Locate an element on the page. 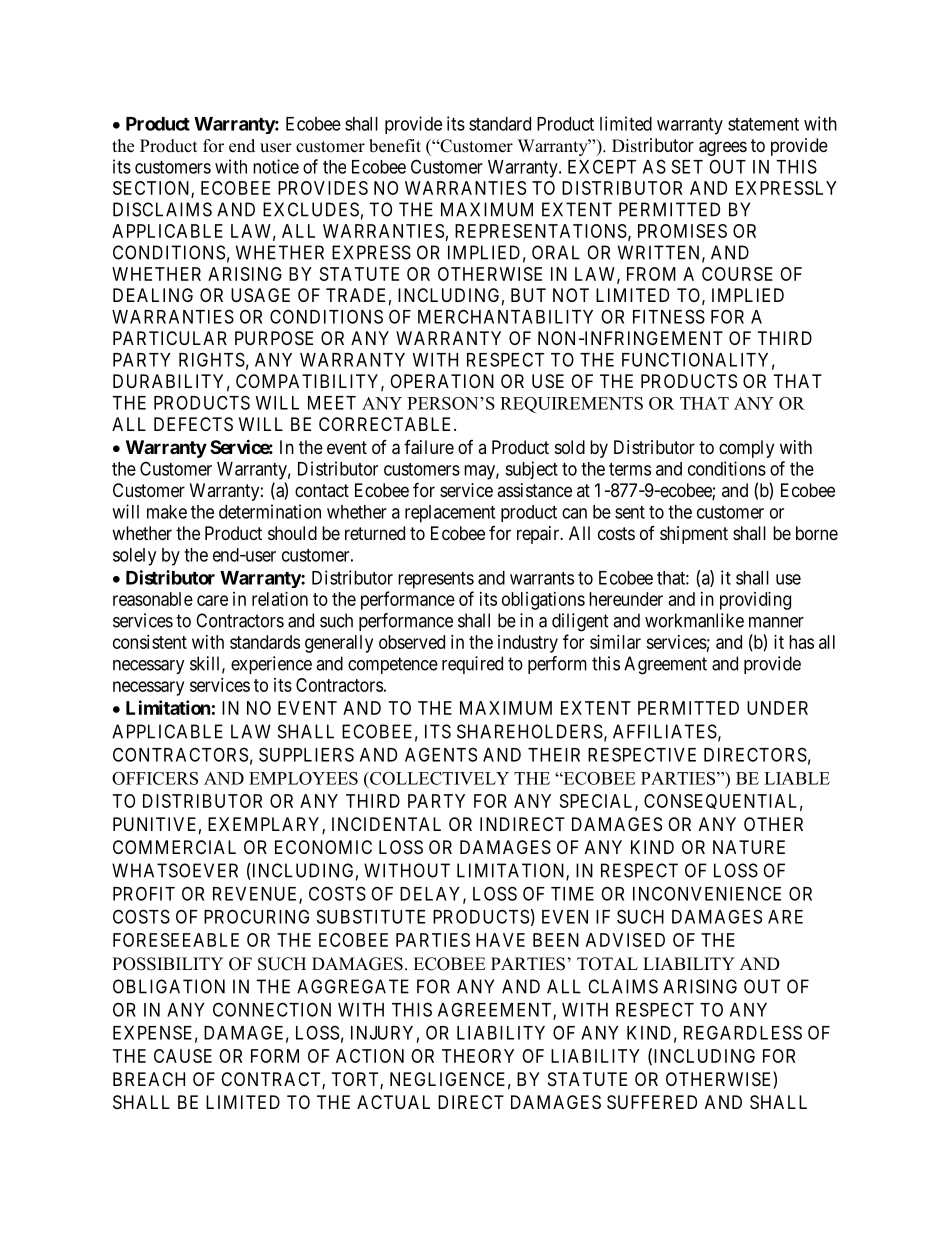  CAUSE is located at coordinates (183, 1056).
